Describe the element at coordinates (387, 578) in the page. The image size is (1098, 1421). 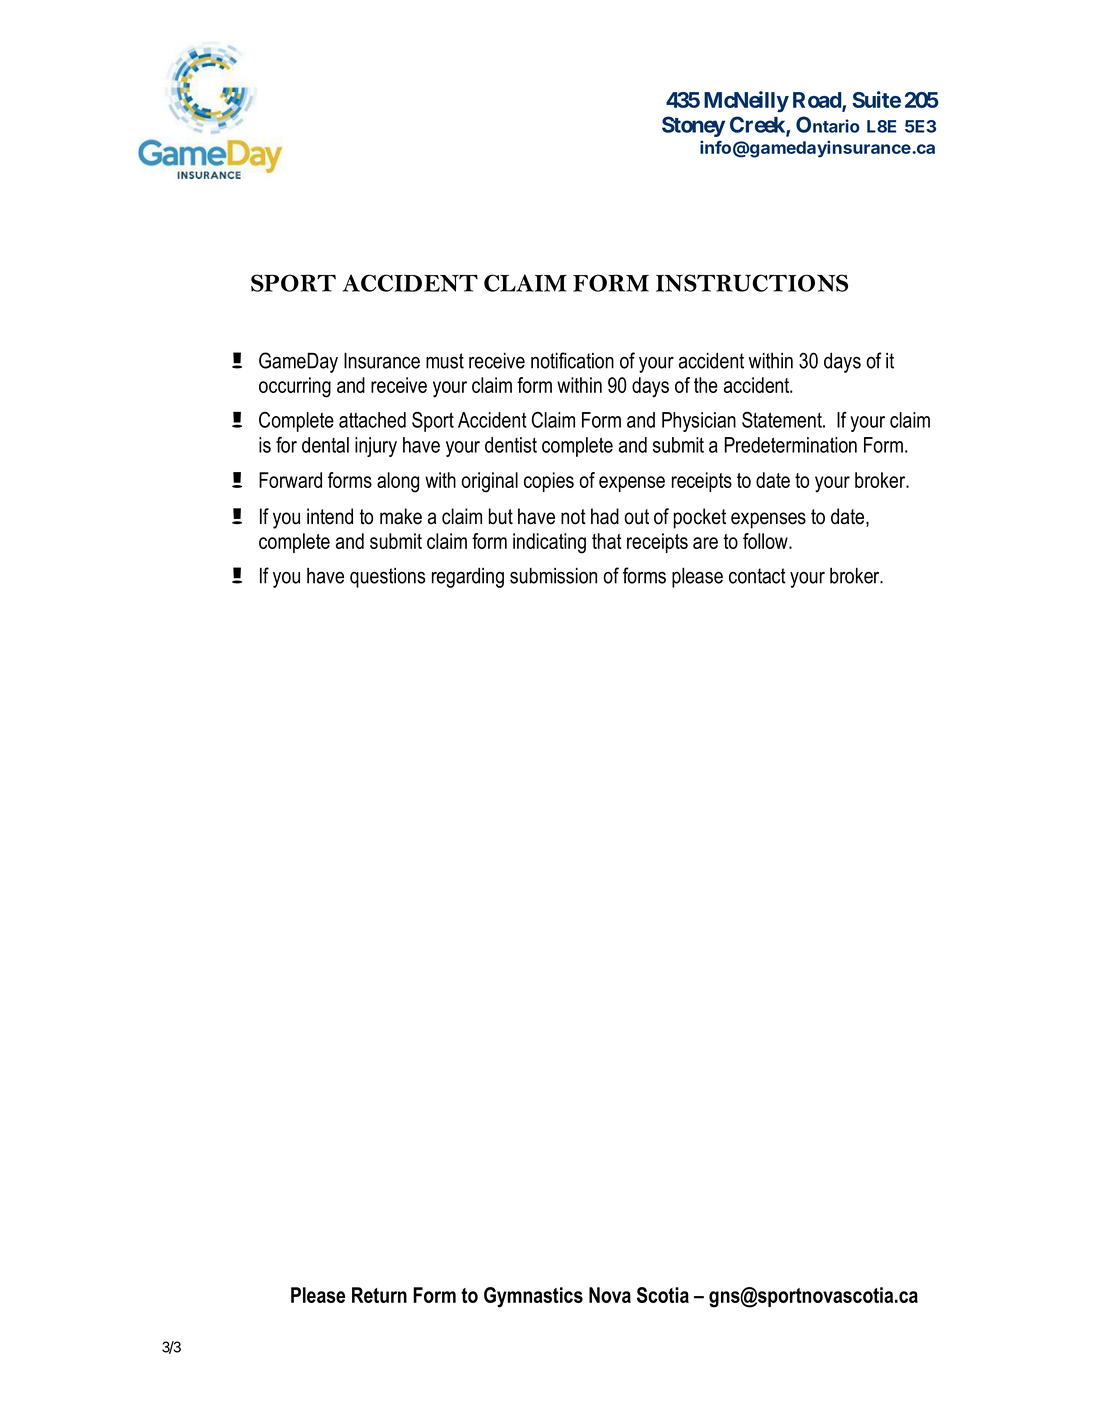
I see `questions` at that location.
